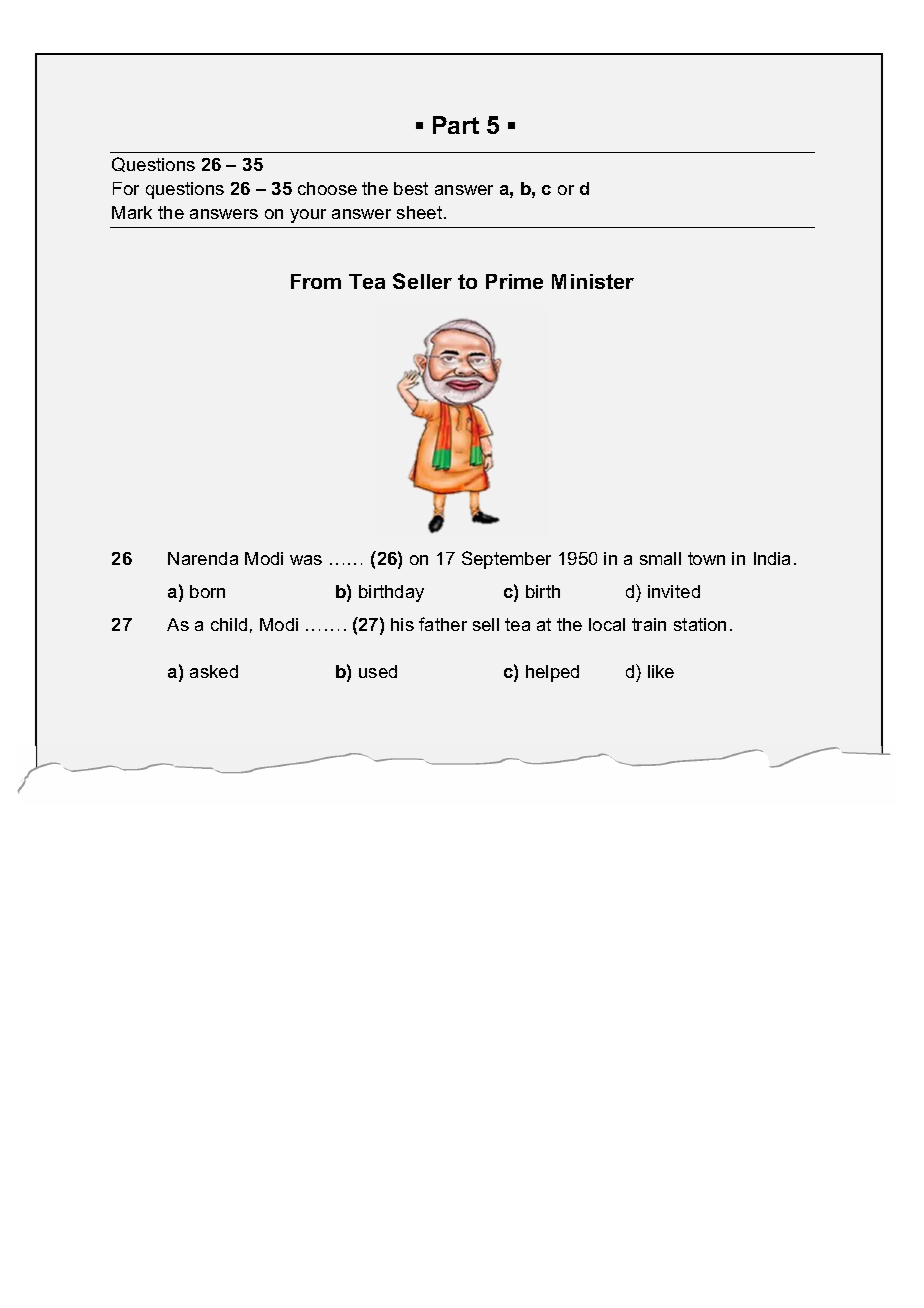 The image size is (924, 1308). What do you see at coordinates (316, 281) in the page?
I see `From` at bounding box center [316, 281].
